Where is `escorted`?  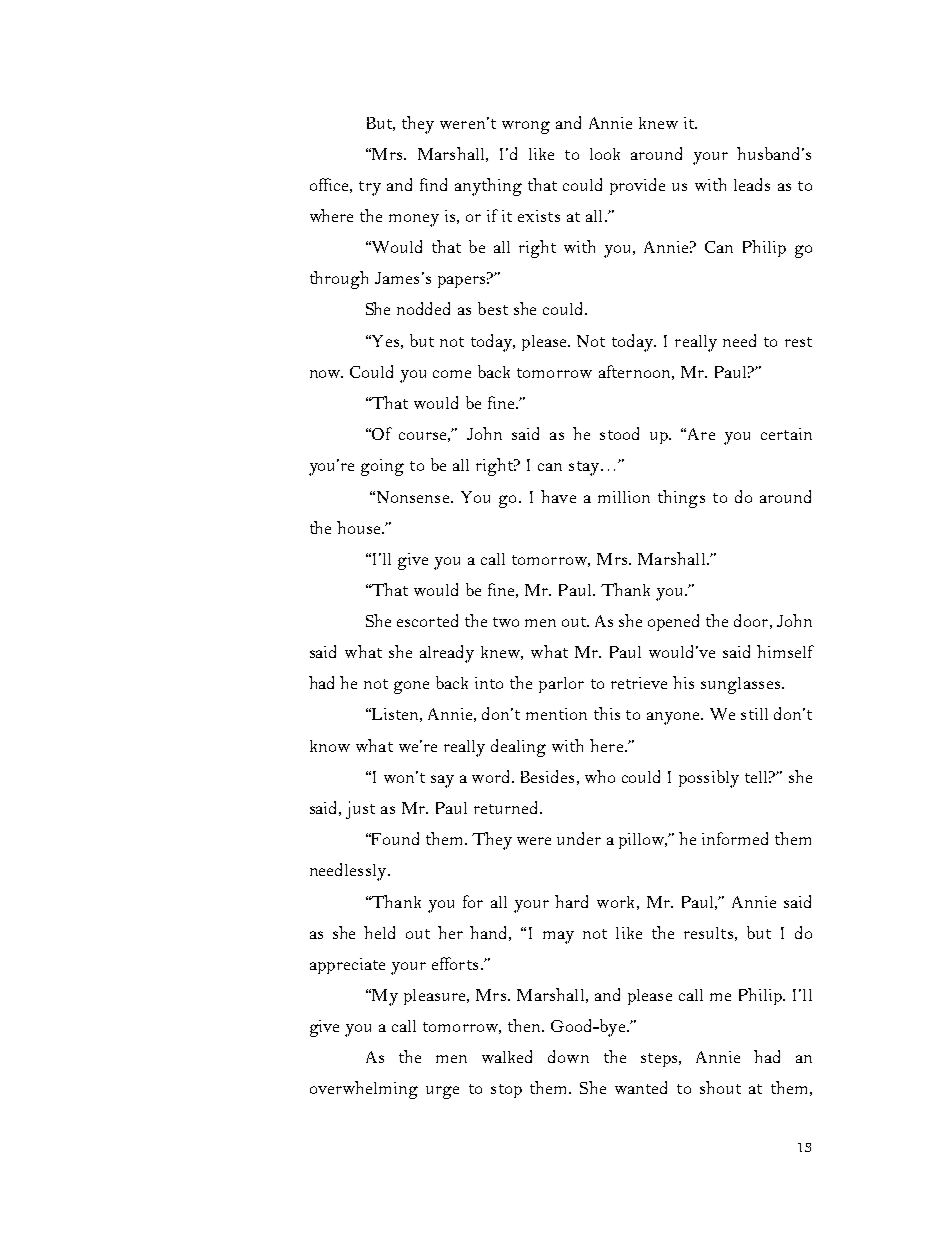 escorted is located at coordinates (427, 620).
